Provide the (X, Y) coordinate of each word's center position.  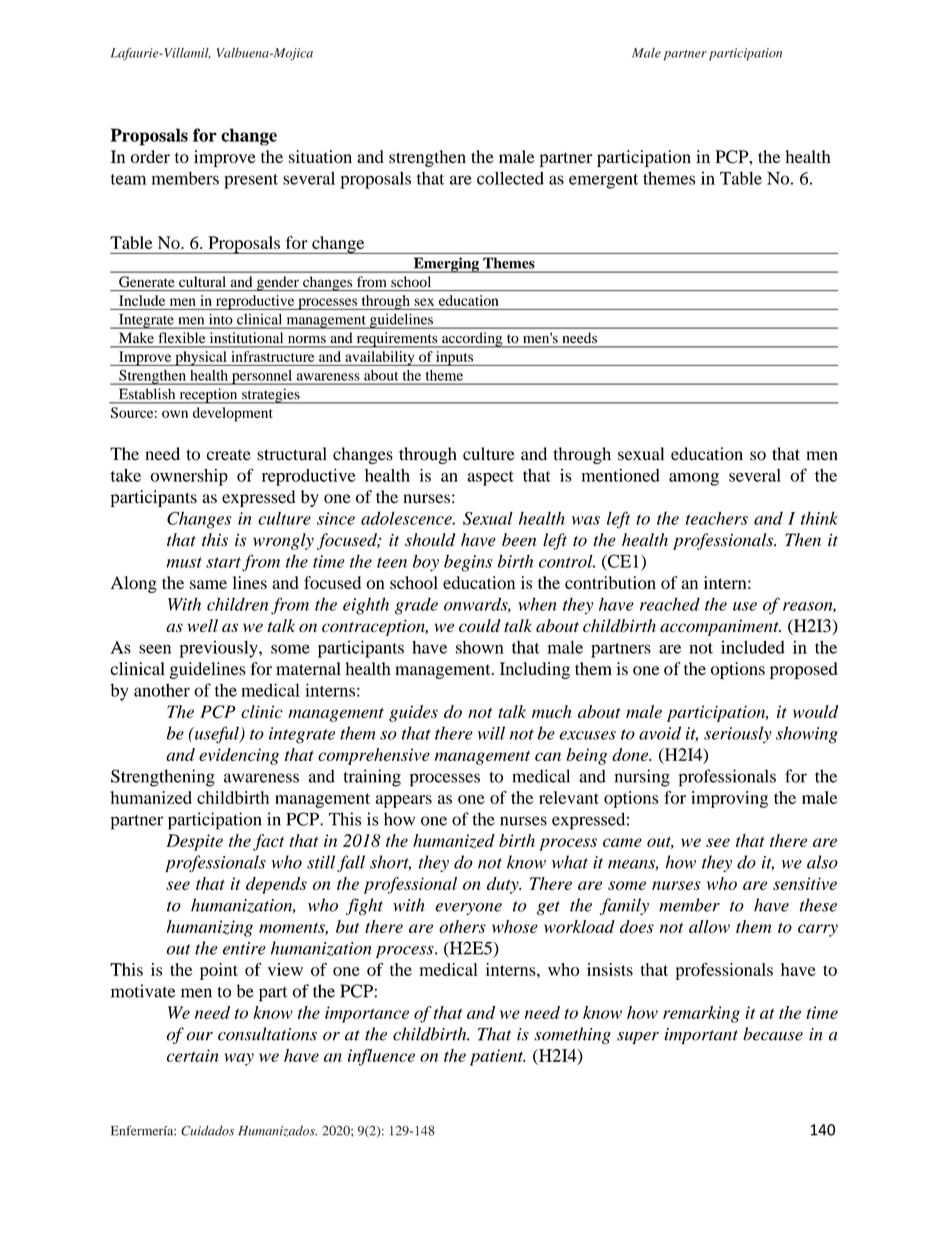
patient (498, 1057)
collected (510, 178)
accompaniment (720, 627)
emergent (603, 181)
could (480, 625)
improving (729, 799)
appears (404, 801)
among (694, 479)
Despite (194, 842)
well (202, 625)
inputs (454, 358)
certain (193, 1055)
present (251, 181)
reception (208, 396)
